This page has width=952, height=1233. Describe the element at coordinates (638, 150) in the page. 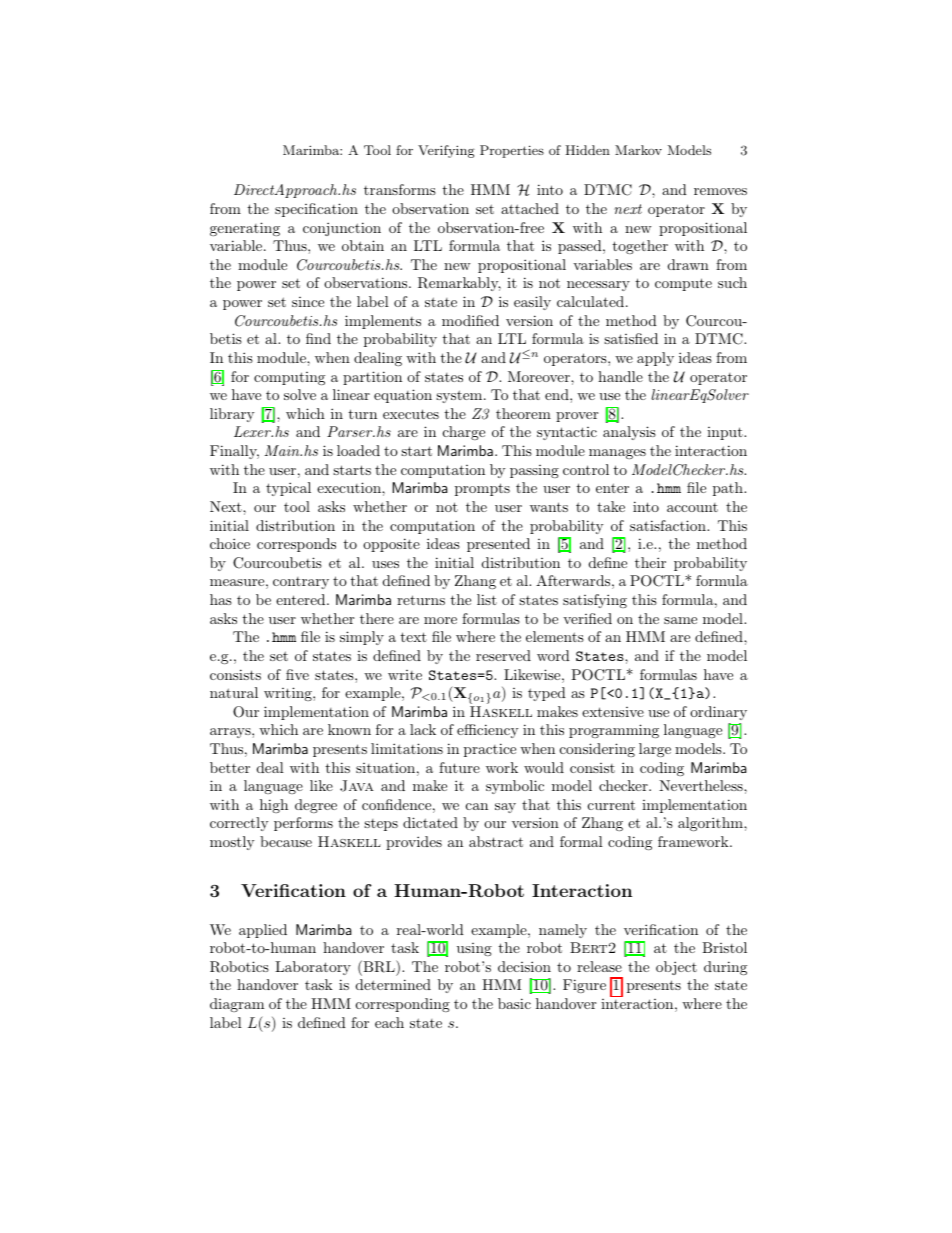

I see `Markov` at that location.
